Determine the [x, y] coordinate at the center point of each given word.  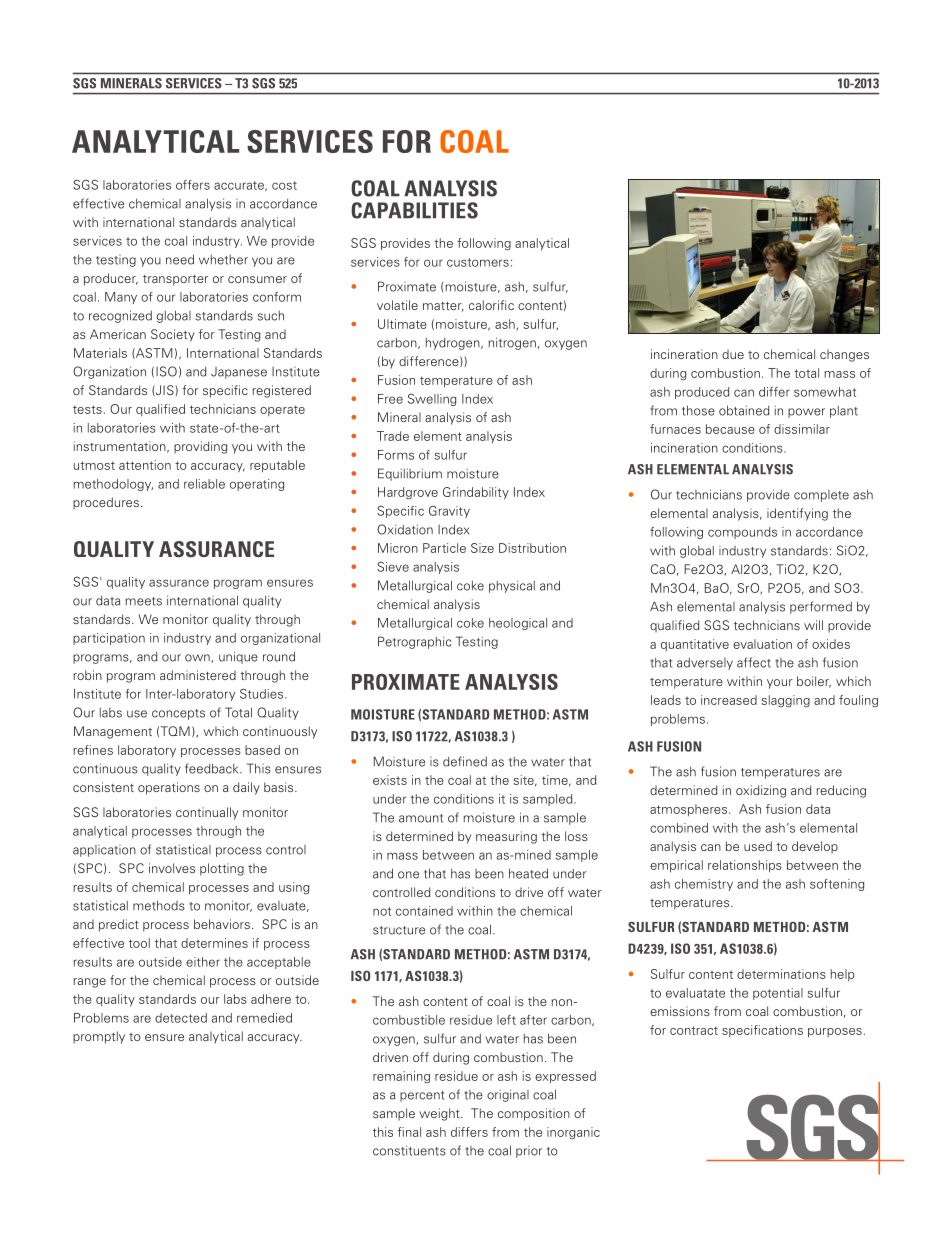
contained [424, 911]
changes [844, 355]
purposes [835, 1033]
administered [198, 675]
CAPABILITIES [414, 210]
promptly [99, 1037]
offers [193, 185]
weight [440, 1114]
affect [754, 662]
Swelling [432, 400]
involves [172, 868]
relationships [745, 866]
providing [200, 447]
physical [512, 586]
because [730, 429]
